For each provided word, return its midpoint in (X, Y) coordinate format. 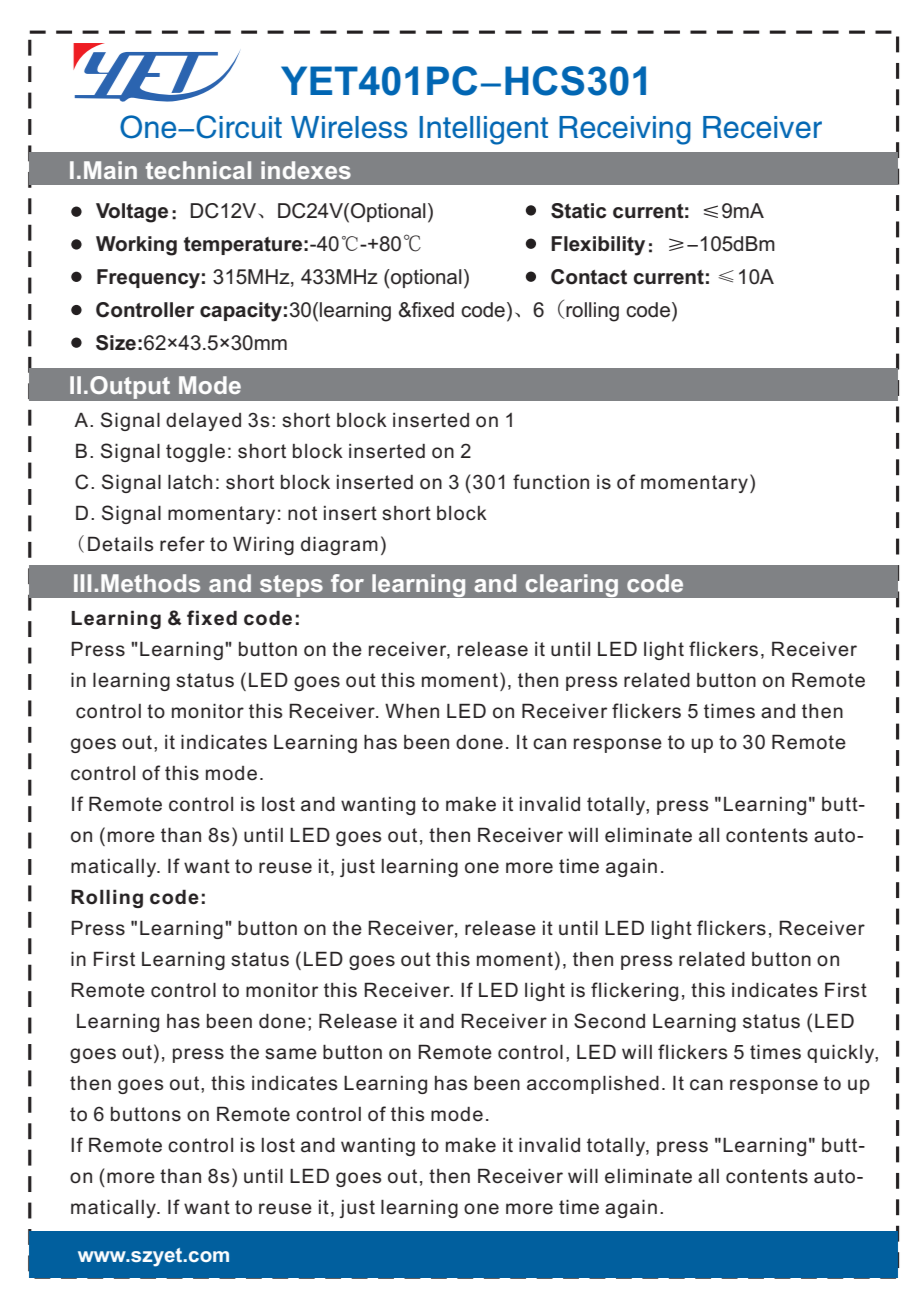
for (347, 583)
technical (198, 170)
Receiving (625, 130)
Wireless (349, 127)
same (291, 1054)
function (551, 482)
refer (182, 544)
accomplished (593, 1085)
